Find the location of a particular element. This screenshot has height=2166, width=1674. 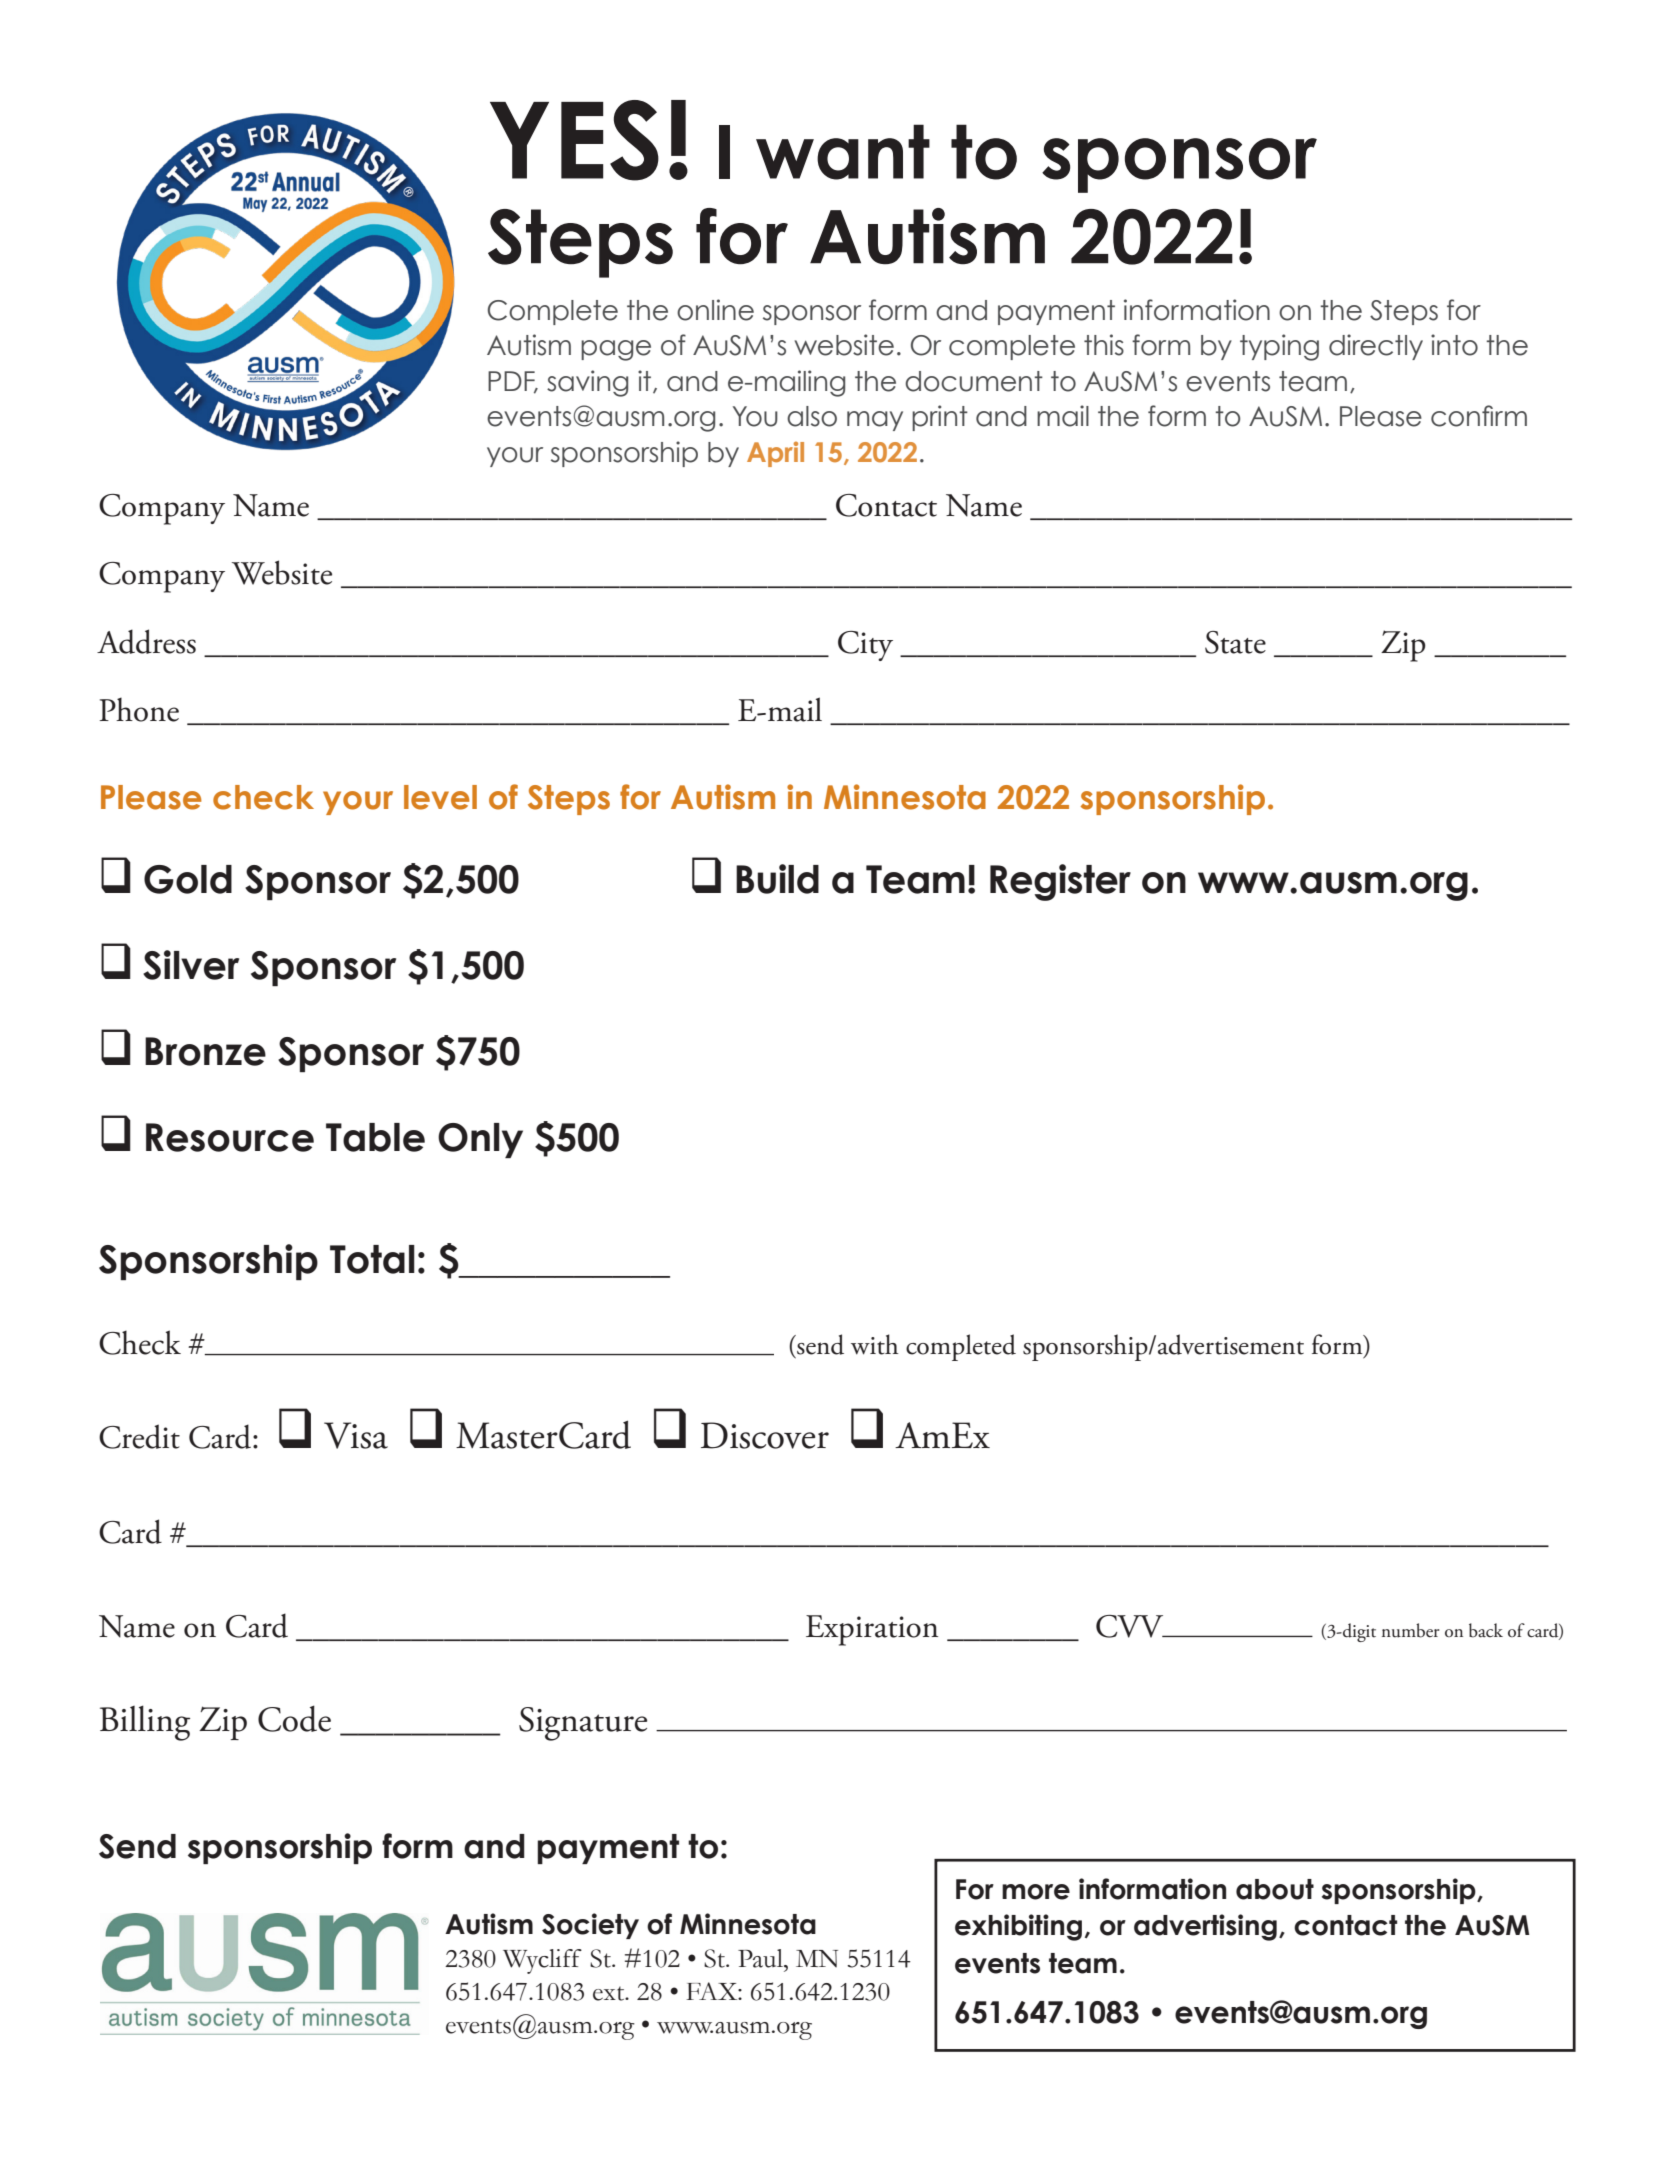

State is located at coordinates (1235, 642).
